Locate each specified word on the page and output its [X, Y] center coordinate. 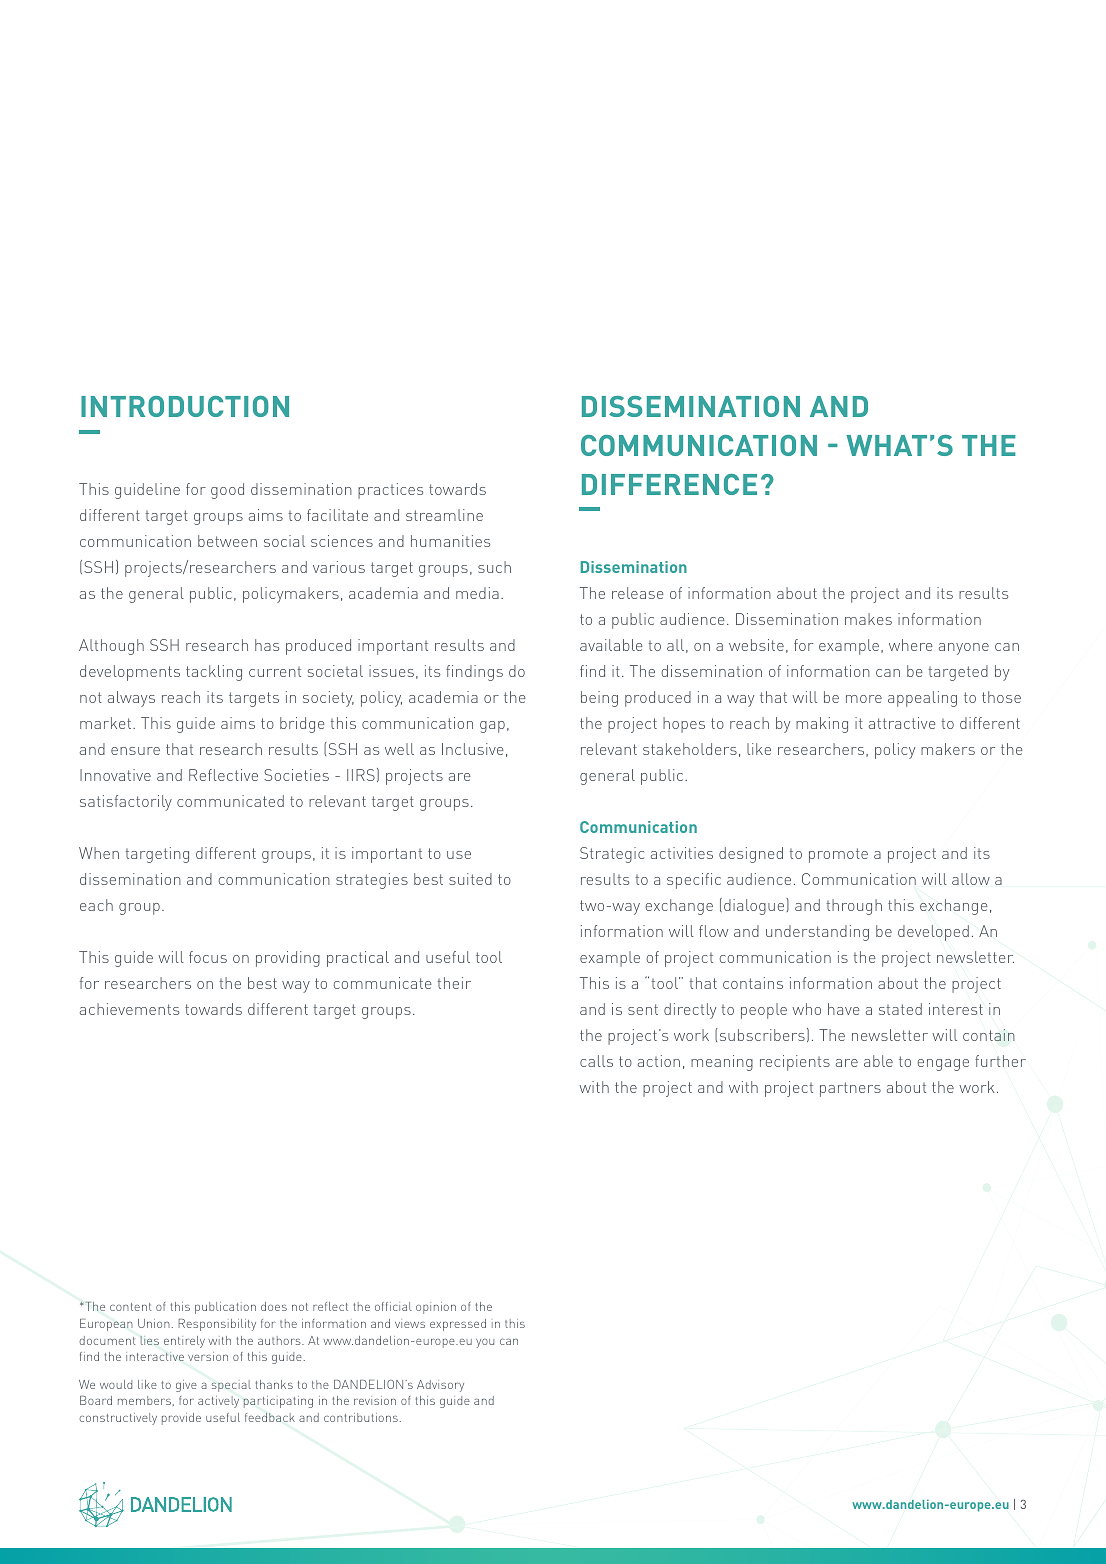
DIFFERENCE [669, 484]
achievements [129, 1009]
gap [492, 727]
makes [868, 619]
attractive [902, 723]
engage [943, 1065]
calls [596, 1061]
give [186, 1386]
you [485, 1343]
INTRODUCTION [185, 406]
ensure [135, 751]
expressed [458, 1325]
